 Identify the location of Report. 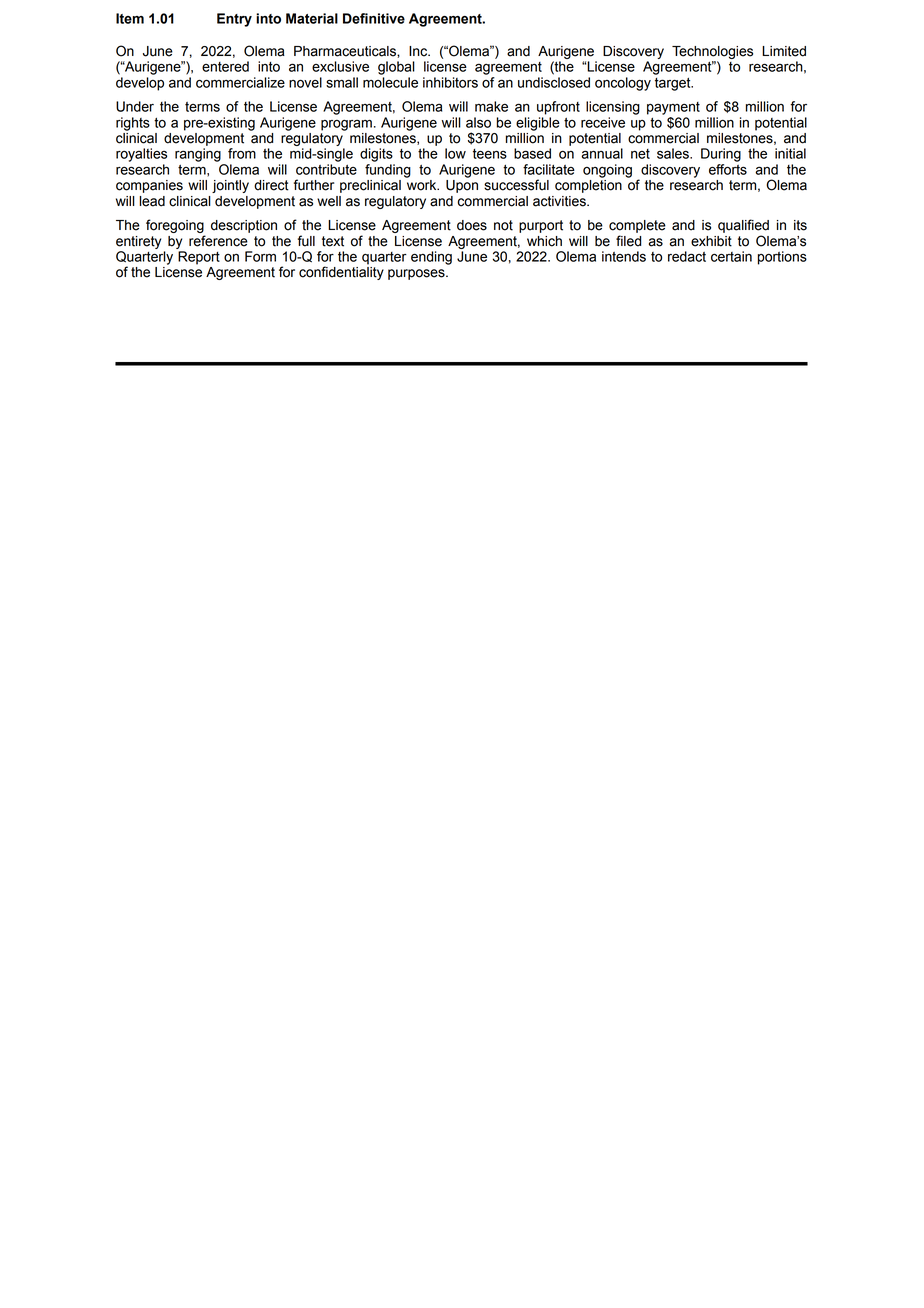
(199, 258).
